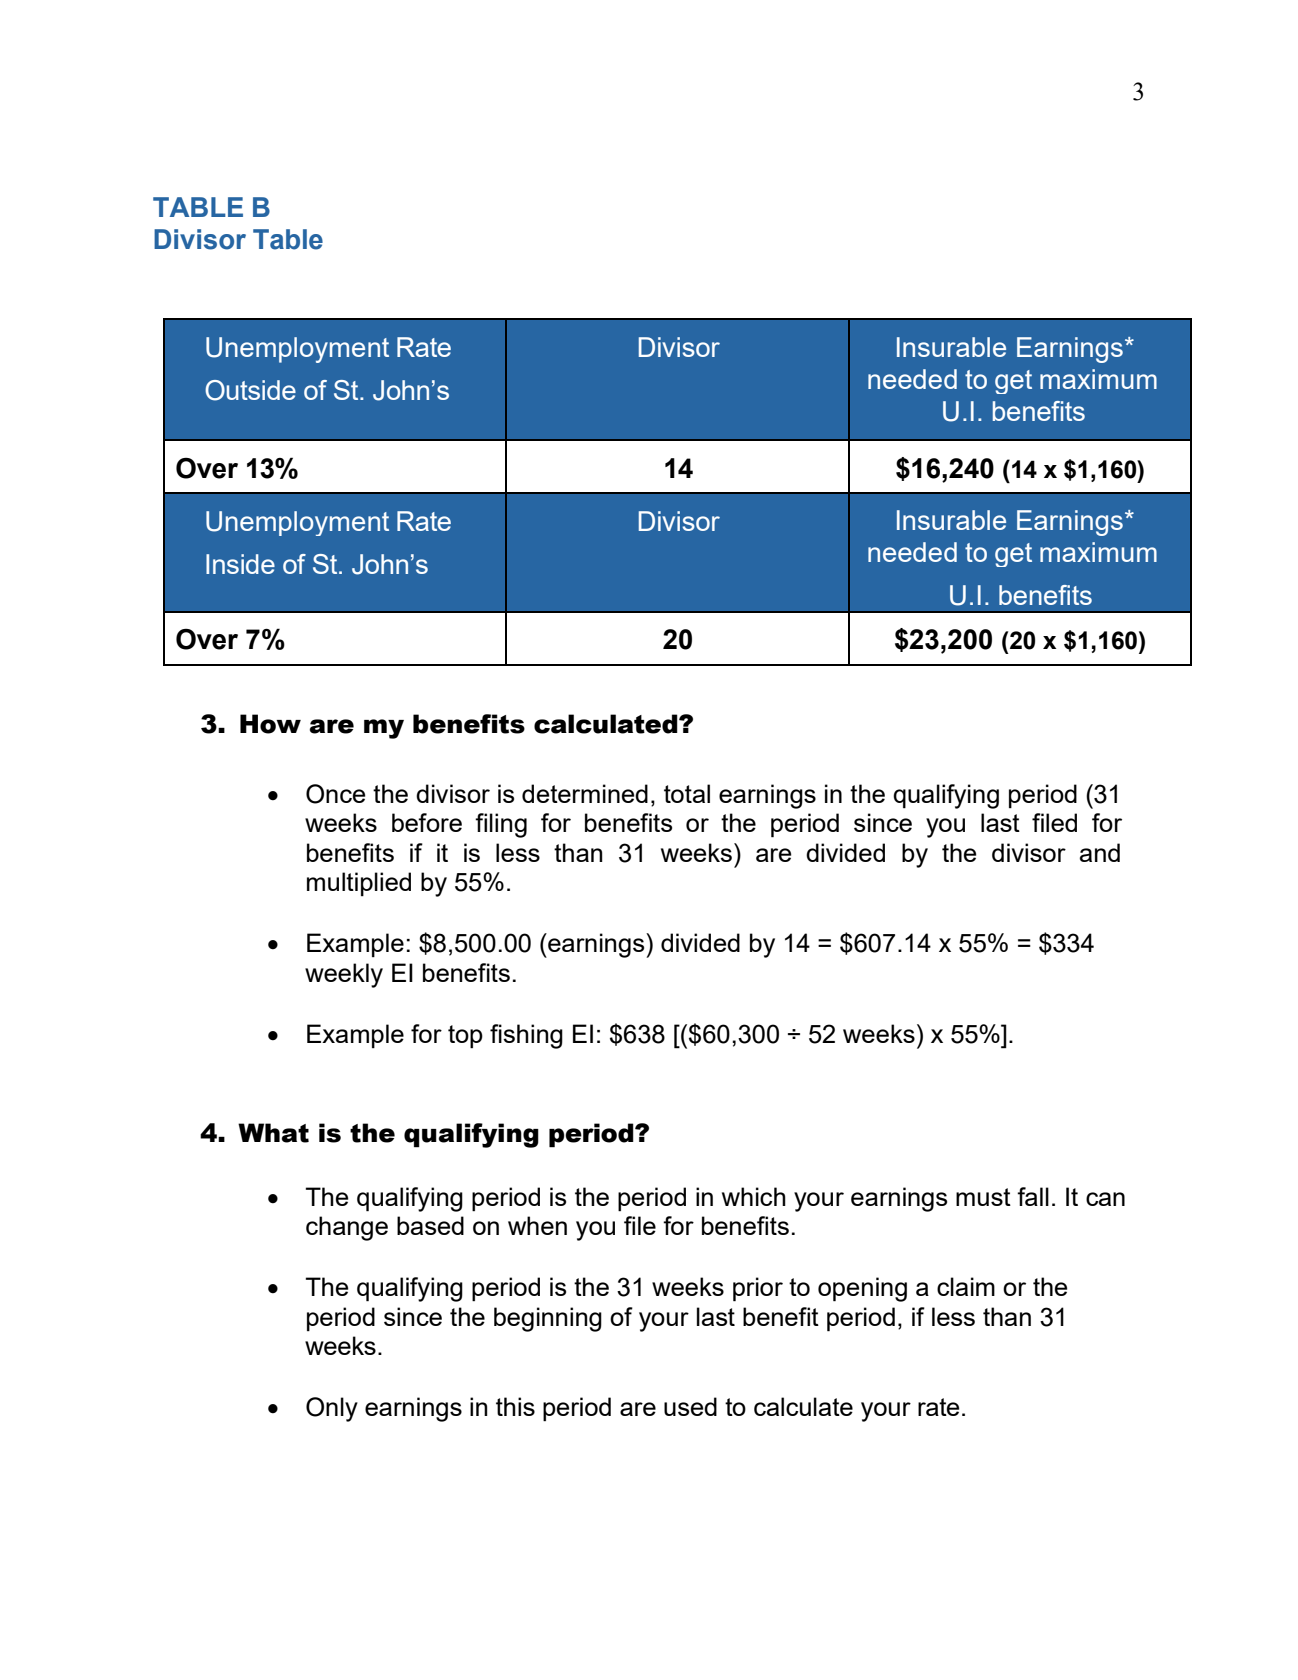 This document has height=1680, width=1298. I want to click on multiplied, so click(359, 884).
